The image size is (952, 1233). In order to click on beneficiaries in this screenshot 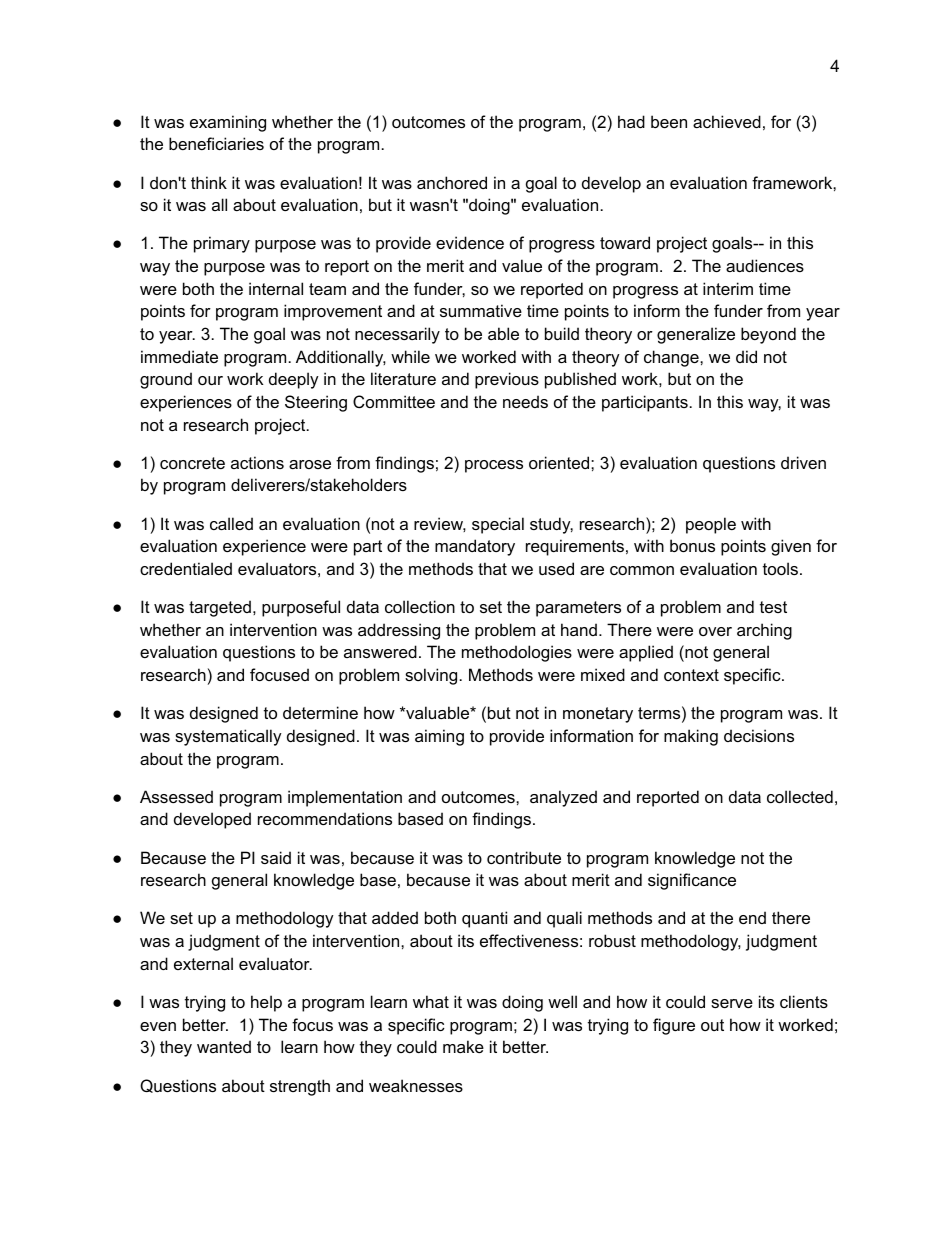, I will do `click(216, 143)`.
